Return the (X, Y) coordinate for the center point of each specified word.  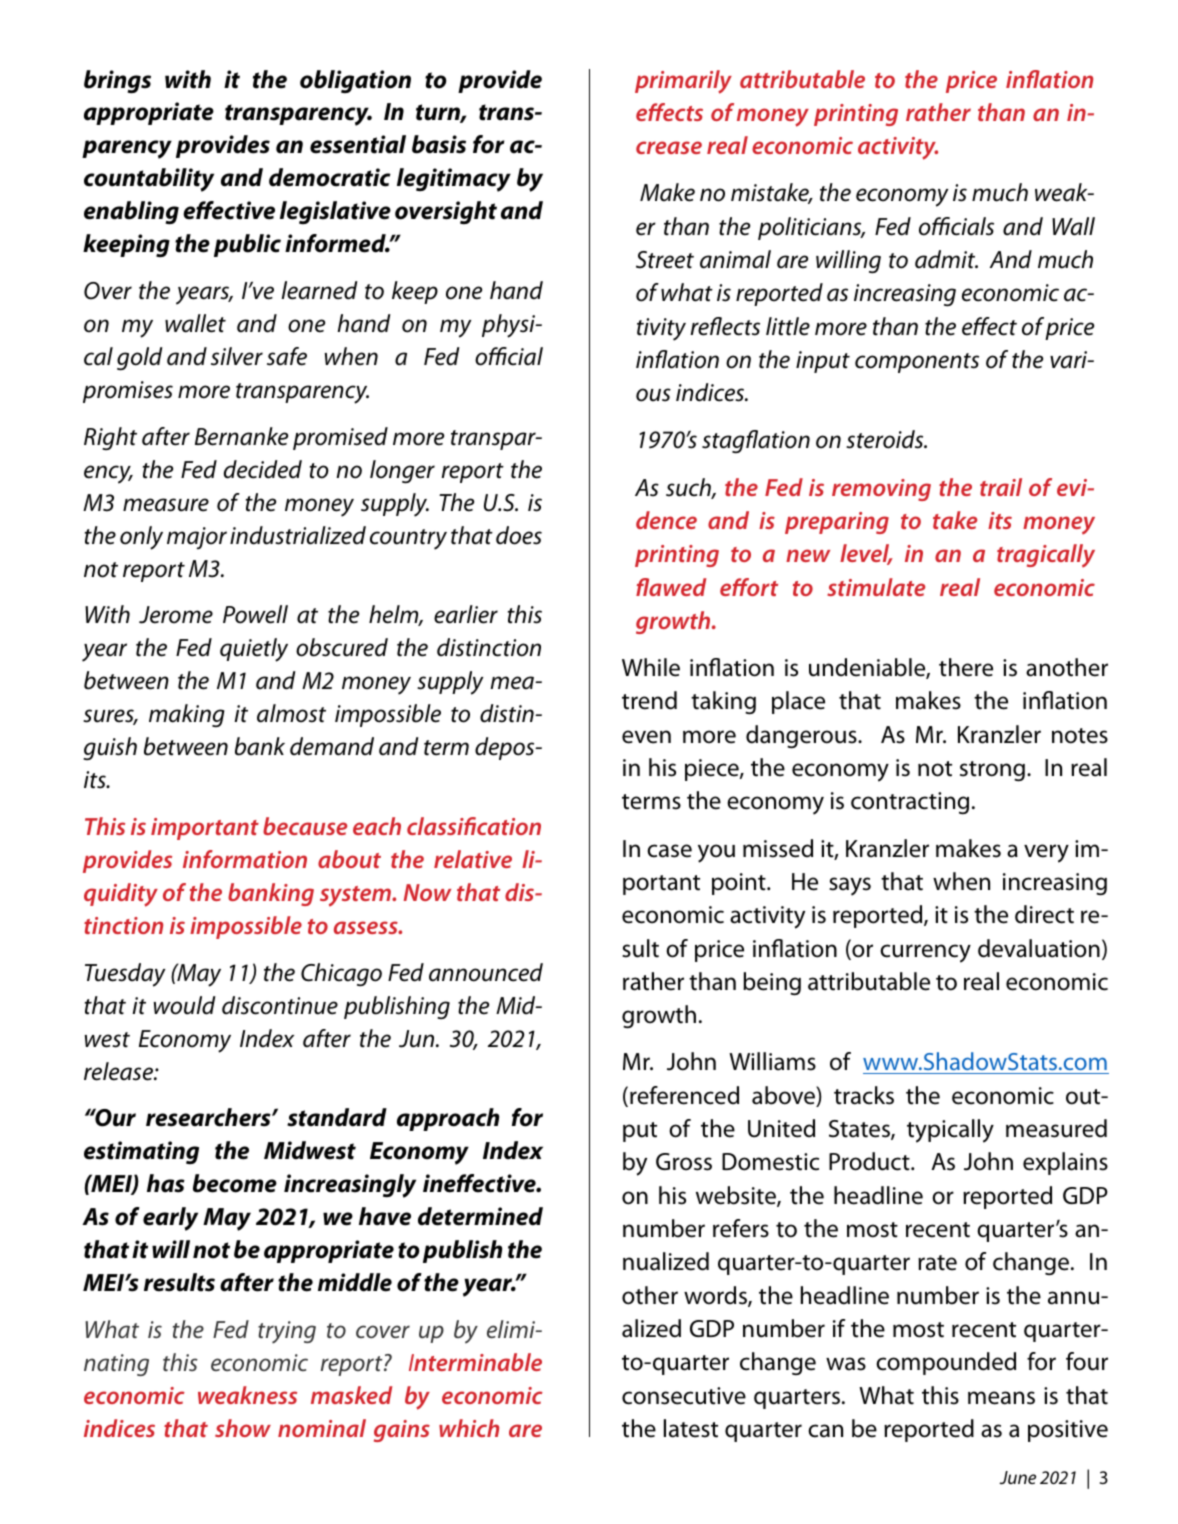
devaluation (1039, 948)
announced (486, 972)
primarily (683, 82)
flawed (671, 587)
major (197, 538)
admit (946, 259)
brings (117, 82)
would (185, 1005)
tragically (1046, 556)
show (243, 1428)
